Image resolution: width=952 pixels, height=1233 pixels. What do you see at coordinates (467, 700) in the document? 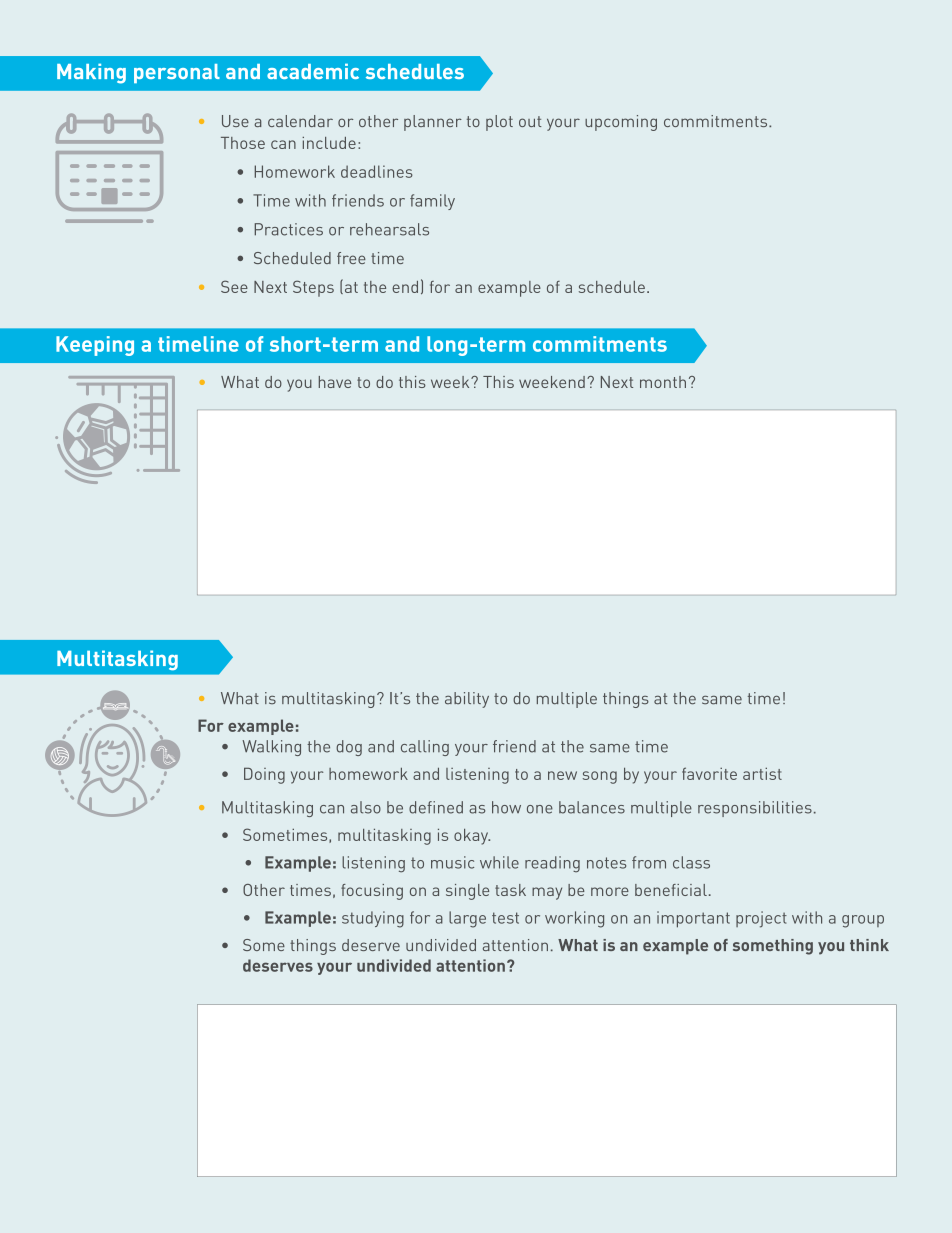
I see `ability` at bounding box center [467, 700].
